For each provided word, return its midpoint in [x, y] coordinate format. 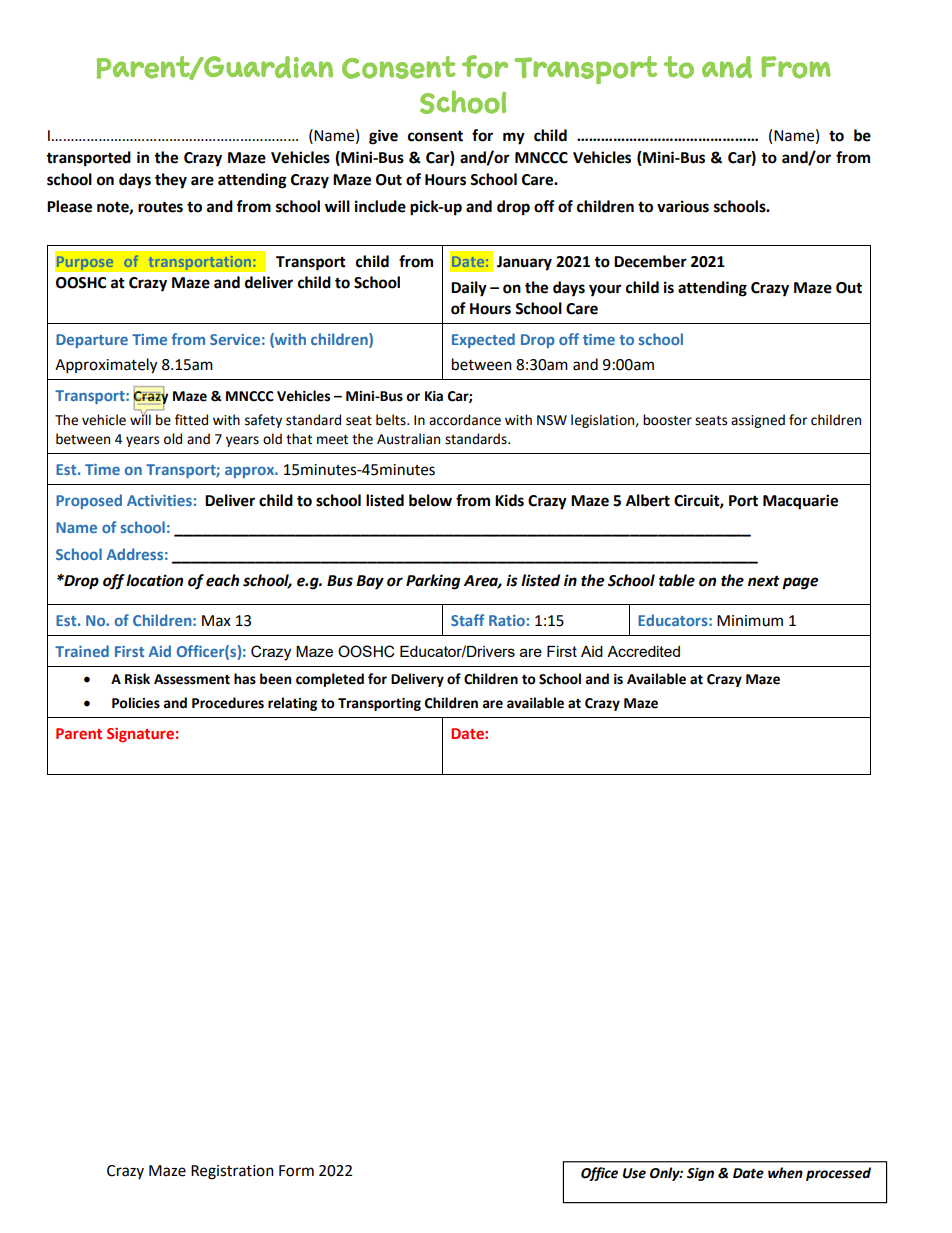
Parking [433, 582]
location [154, 580]
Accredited [643, 651]
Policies [136, 703]
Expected [483, 340]
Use [634, 1173]
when [785, 1173]
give [383, 137]
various [683, 206]
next [764, 581]
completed [330, 680]
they [171, 181]
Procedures [228, 703]
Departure [92, 341]
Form [296, 1171]
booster [667, 420]
